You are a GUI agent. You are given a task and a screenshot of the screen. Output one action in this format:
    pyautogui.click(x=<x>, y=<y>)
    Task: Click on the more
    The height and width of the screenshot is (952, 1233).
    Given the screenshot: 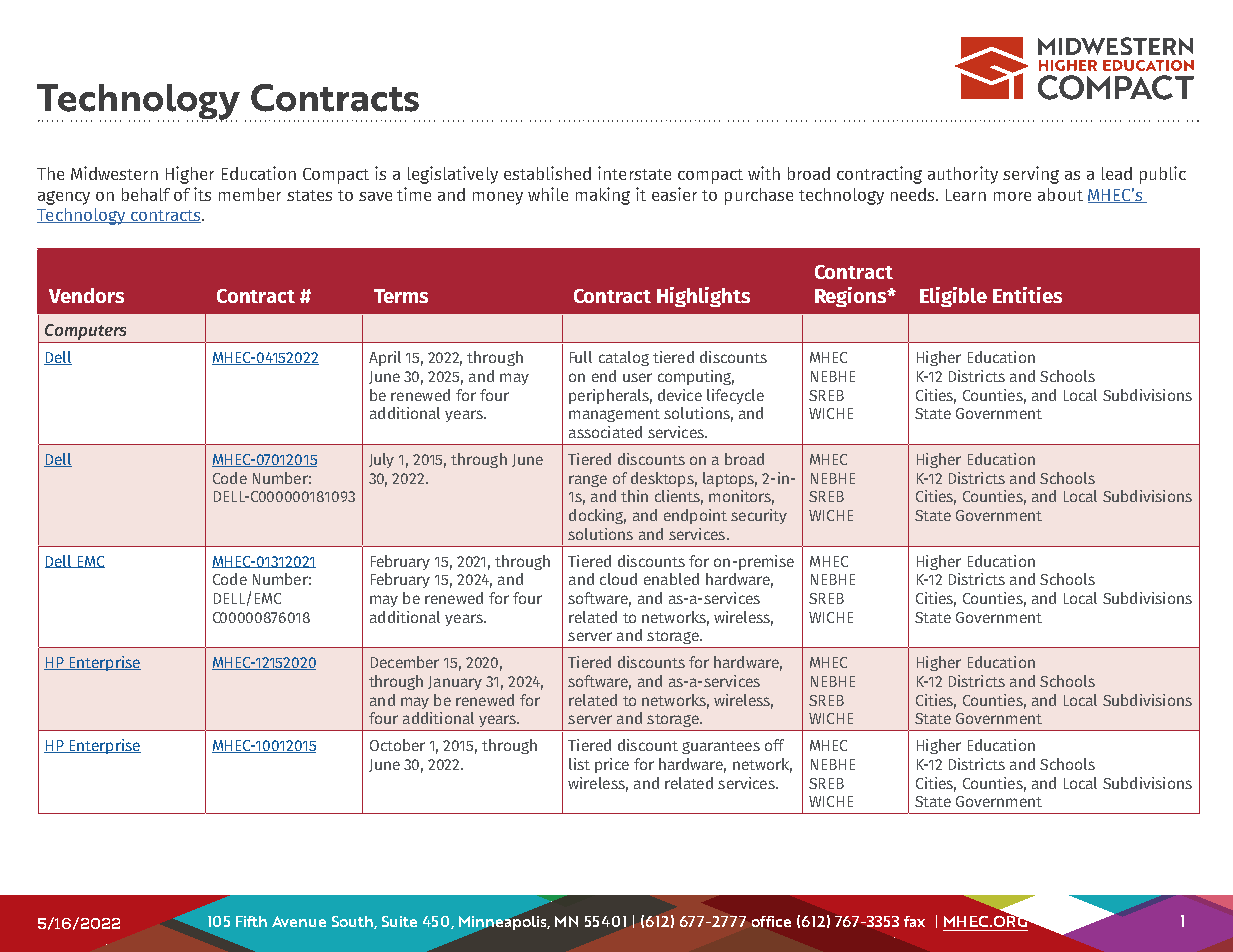 What is the action you would take?
    pyautogui.click(x=1012, y=196)
